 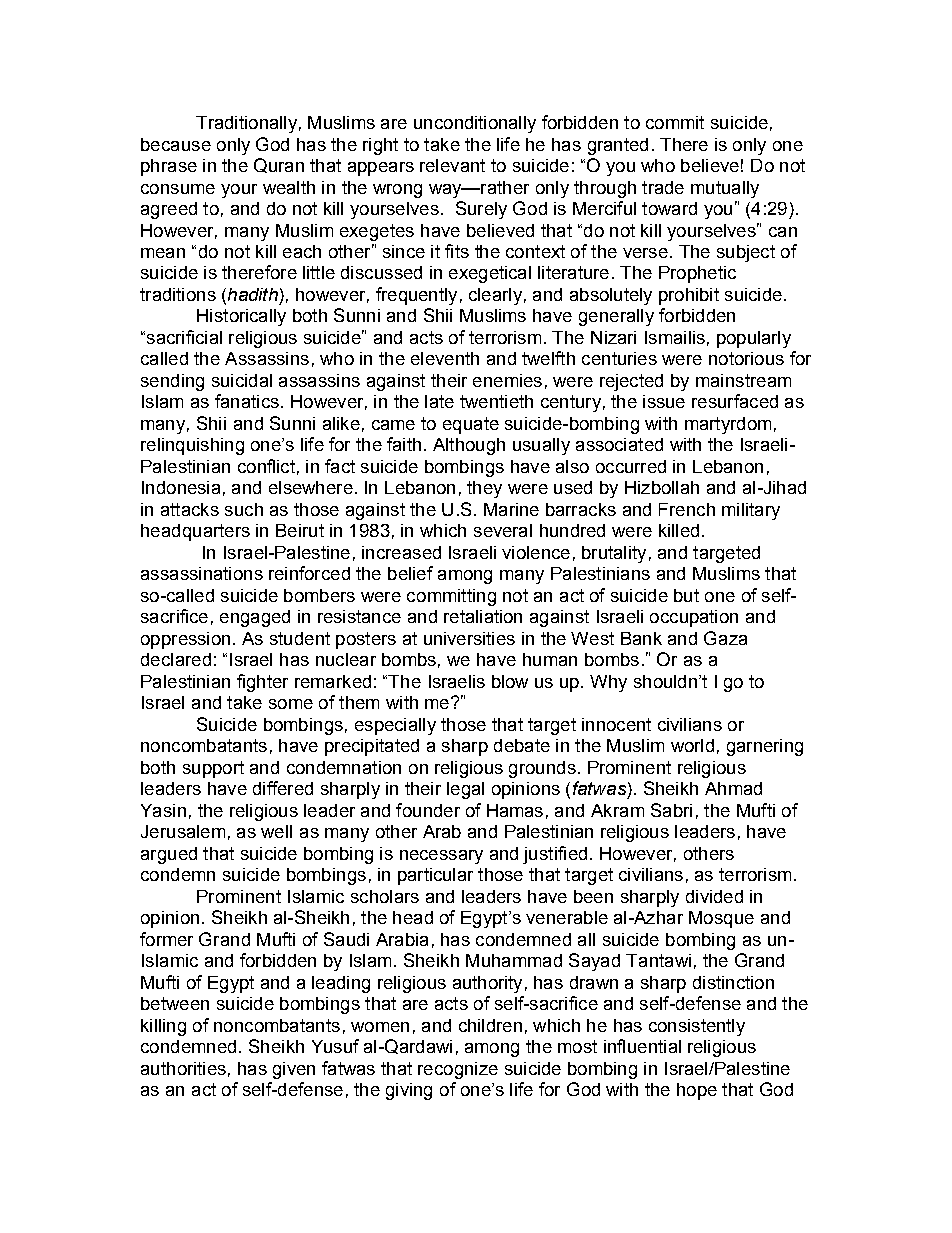 I want to click on relinquishing, so click(x=192, y=446).
